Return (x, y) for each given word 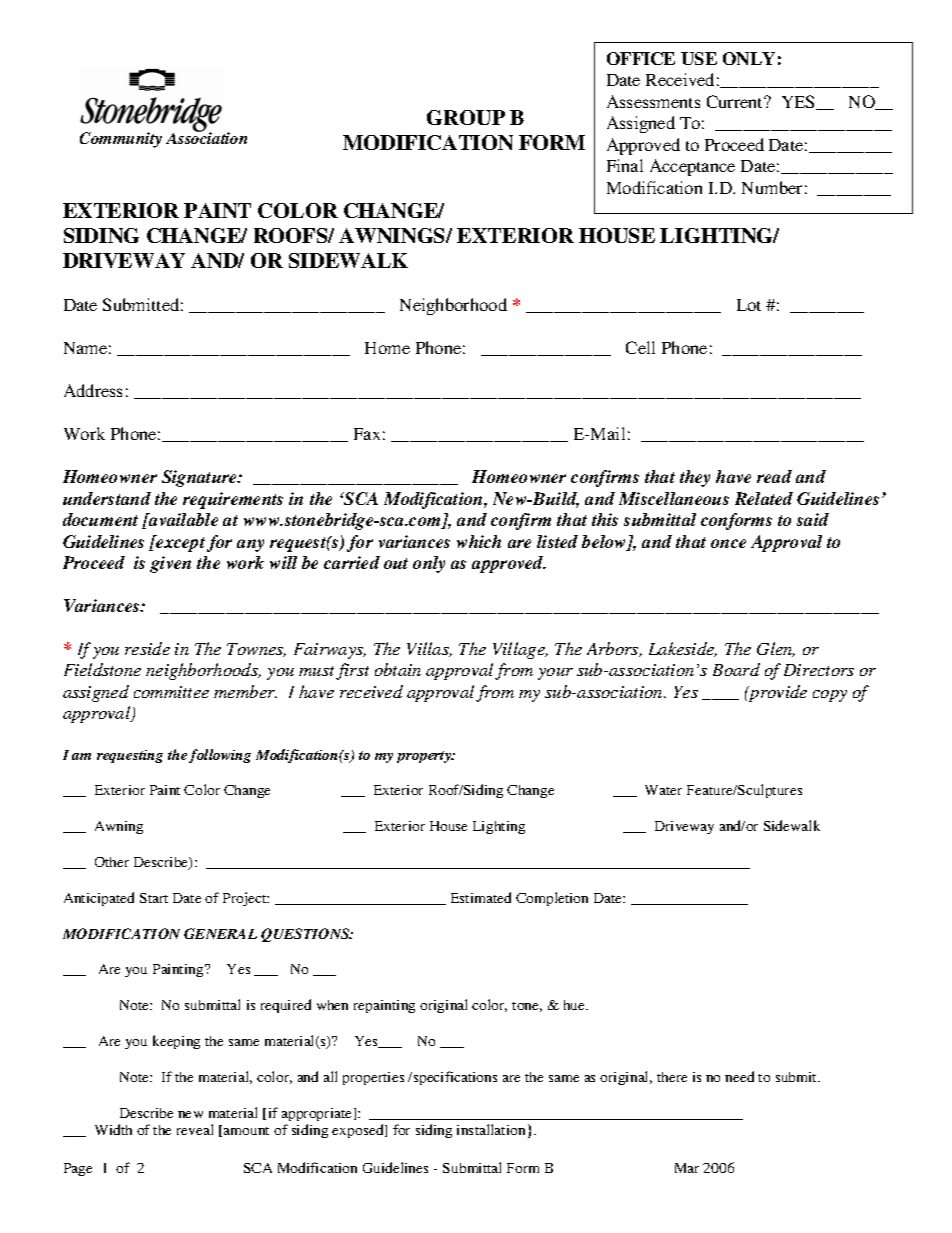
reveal (195, 1129)
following (220, 756)
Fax (367, 434)
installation (491, 1129)
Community (121, 140)
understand (107, 498)
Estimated (481, 897)
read (774, 476)
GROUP (466, 117)
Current (736, 101)
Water (663, 790)
